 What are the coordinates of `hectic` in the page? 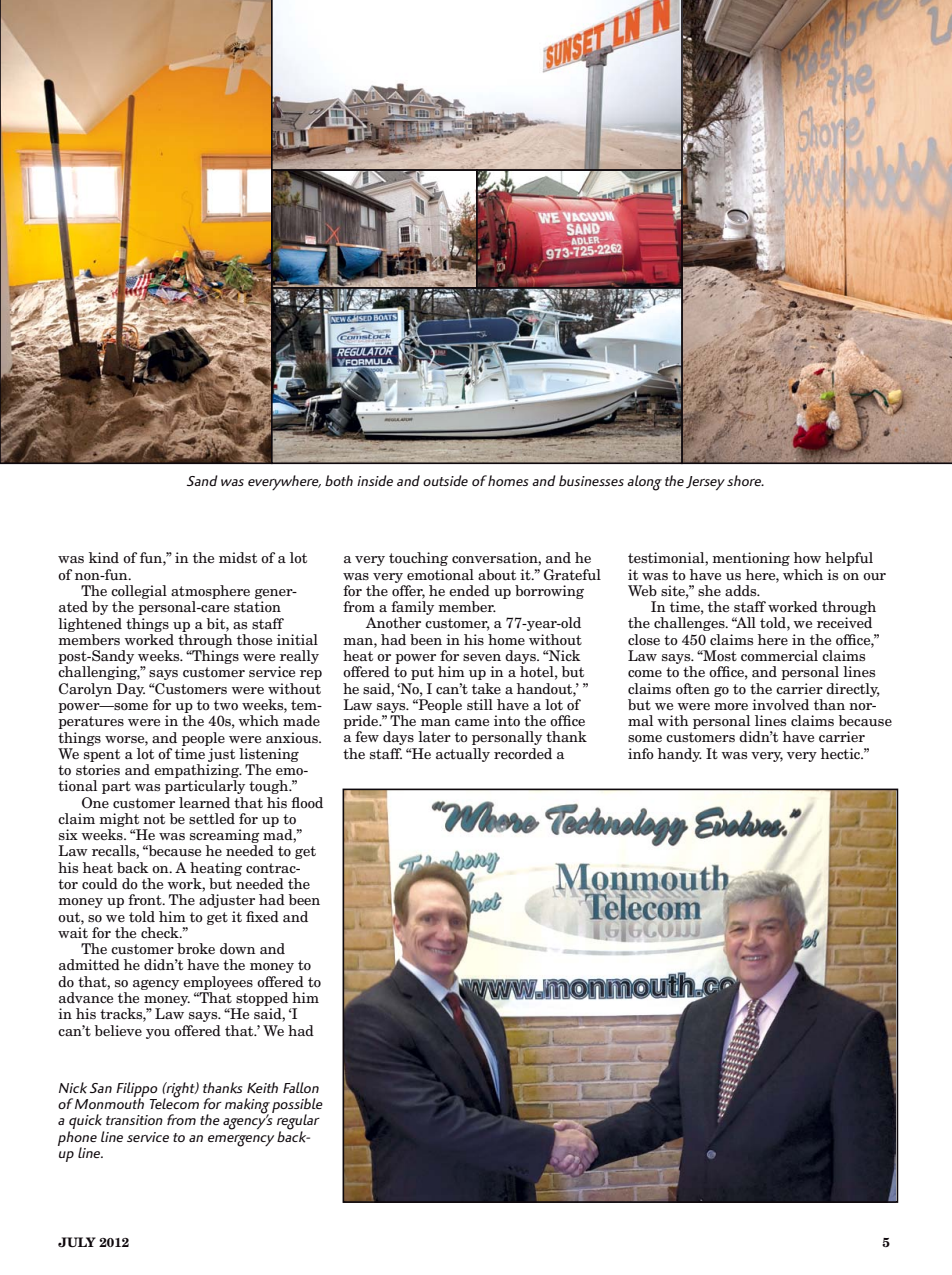 It's located at (842, 753).
